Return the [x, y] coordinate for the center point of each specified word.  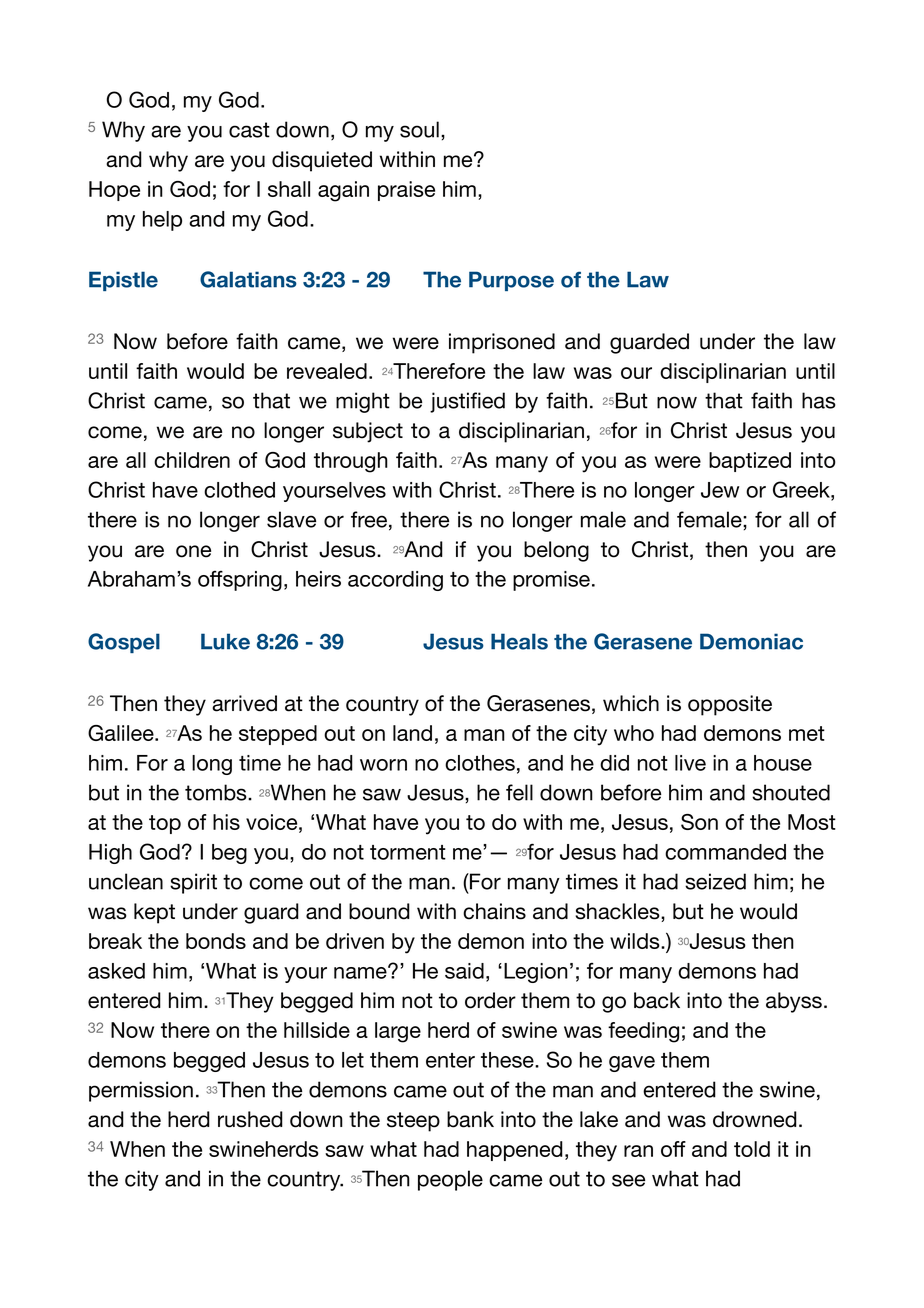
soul [419, 129]
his [226, 822]
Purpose [511, 281]
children [192, 460]
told [752, 1149]
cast [249, 130]
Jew [720, 490]
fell [519, 792]
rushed [250, 1119]
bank [470, 1119]
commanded [725, 852]
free [369, 519]
